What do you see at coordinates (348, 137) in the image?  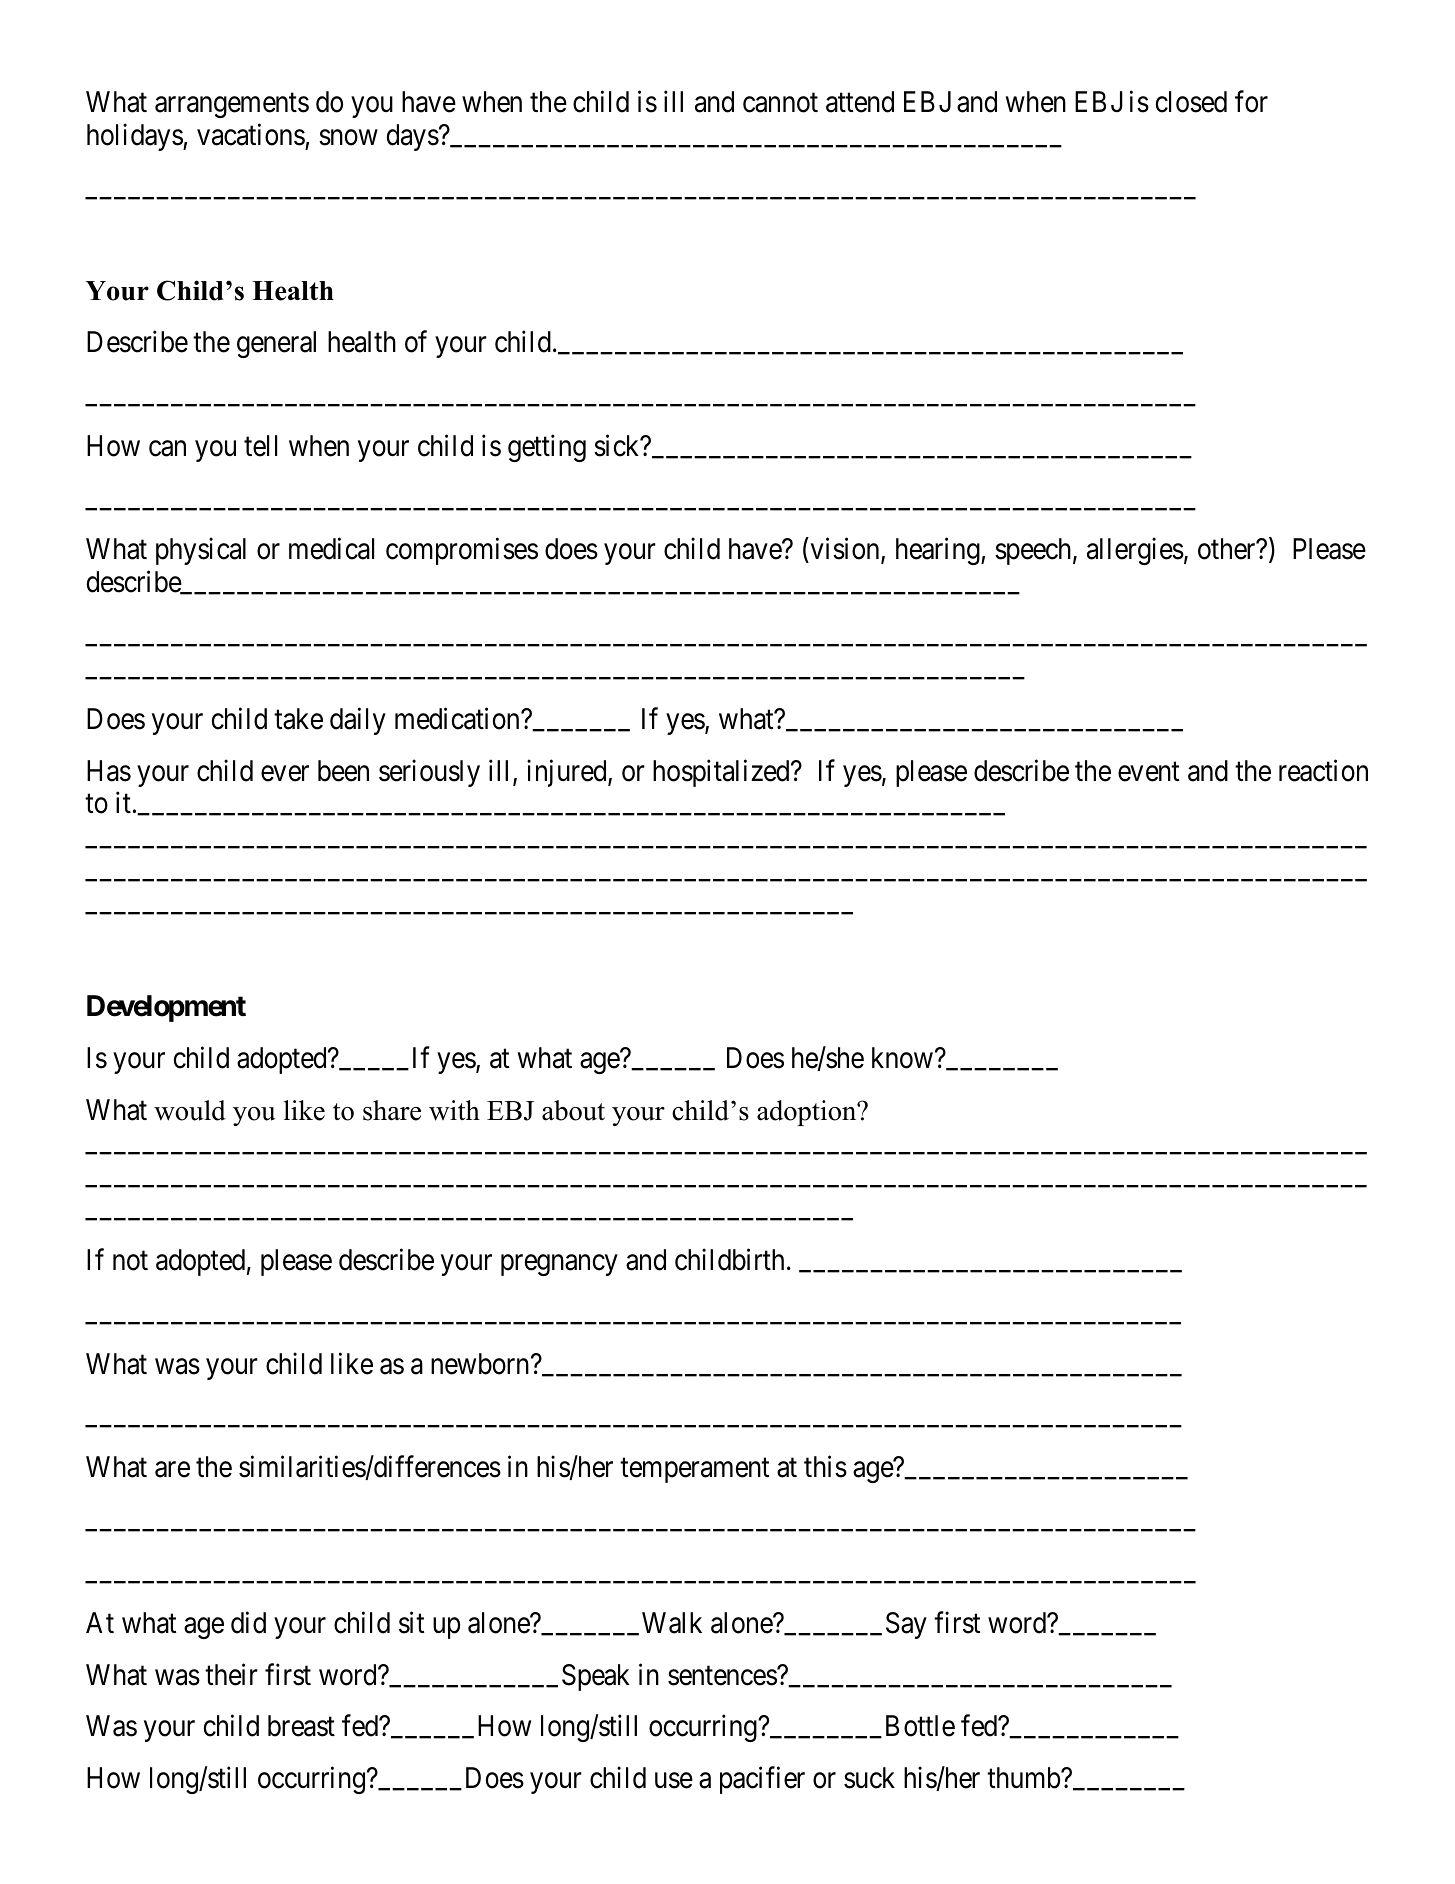 I see `snow` at bounding box center [348, 137].
